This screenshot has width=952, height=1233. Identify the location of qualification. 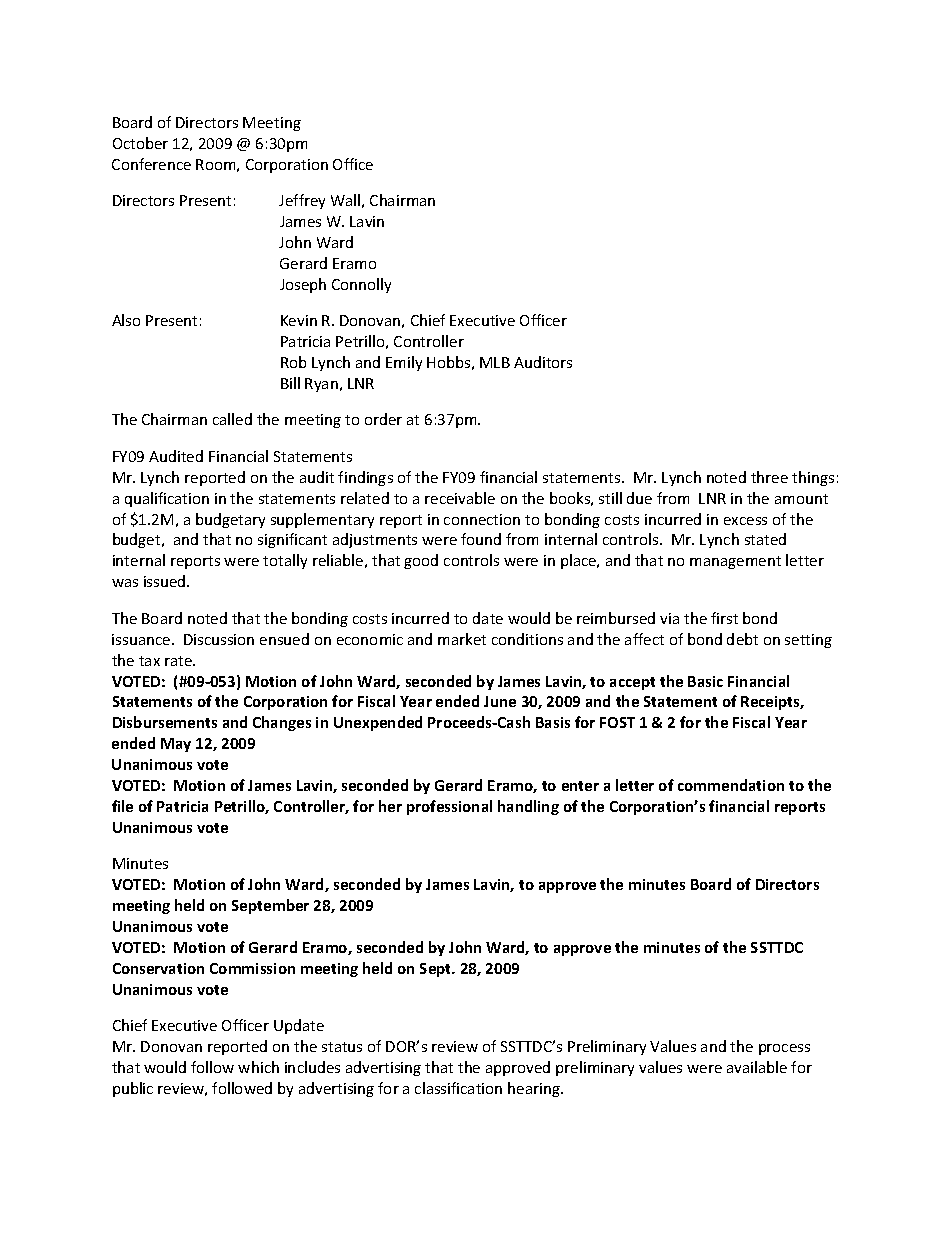
(167, 499).
